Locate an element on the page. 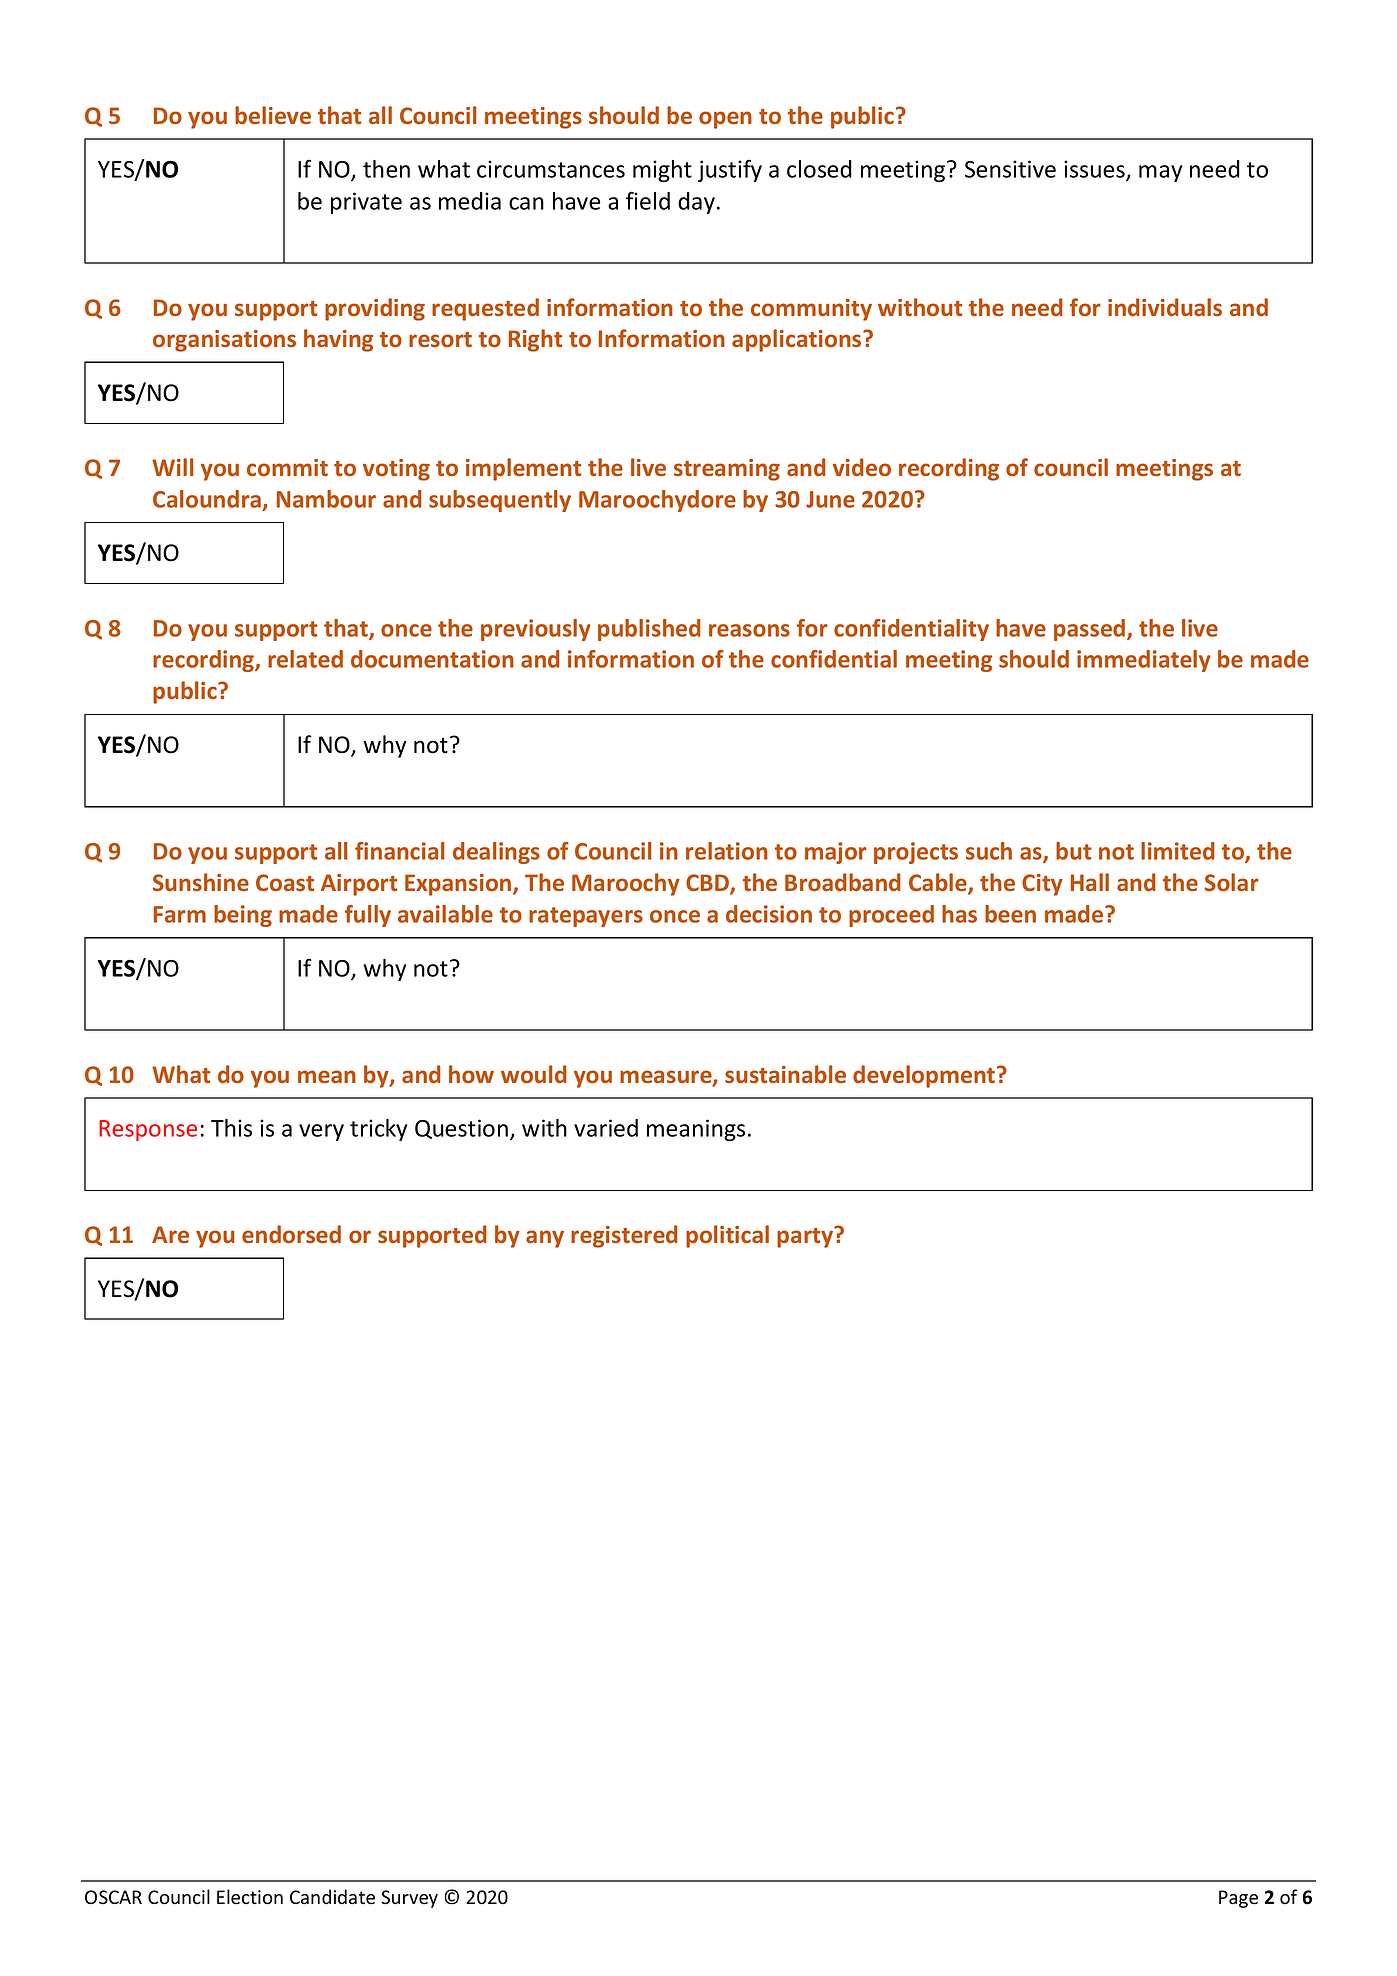 This document has width=1397, height=1976. Election is located at coordinates (250, 1897).
